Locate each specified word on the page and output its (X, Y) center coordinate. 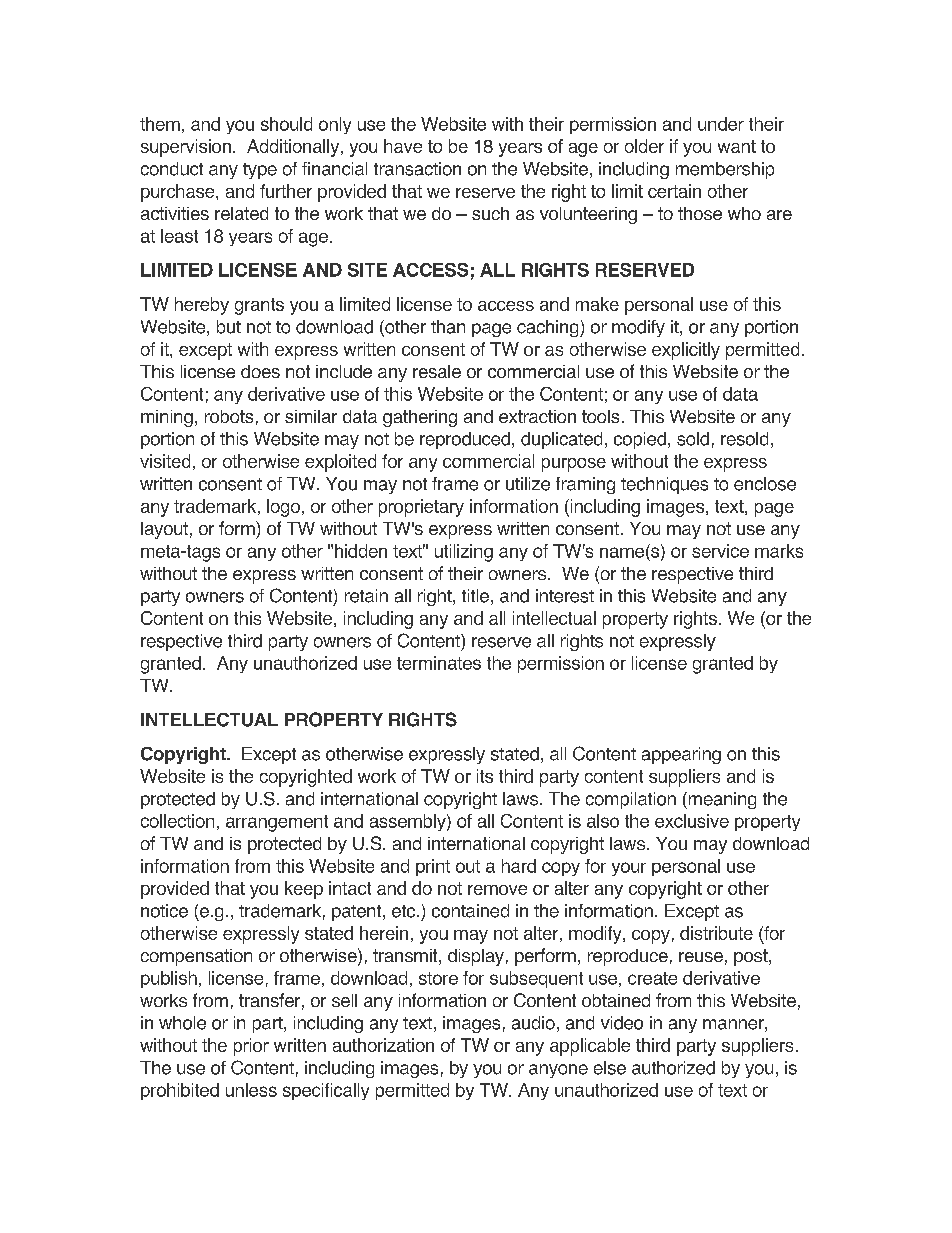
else (610, 1068)
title (475, 596)
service (720, 551)
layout (164, 530)
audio (533, 1023)
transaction (417, 169)
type (260, 171)
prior (251, 1047)
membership (725, 170)
